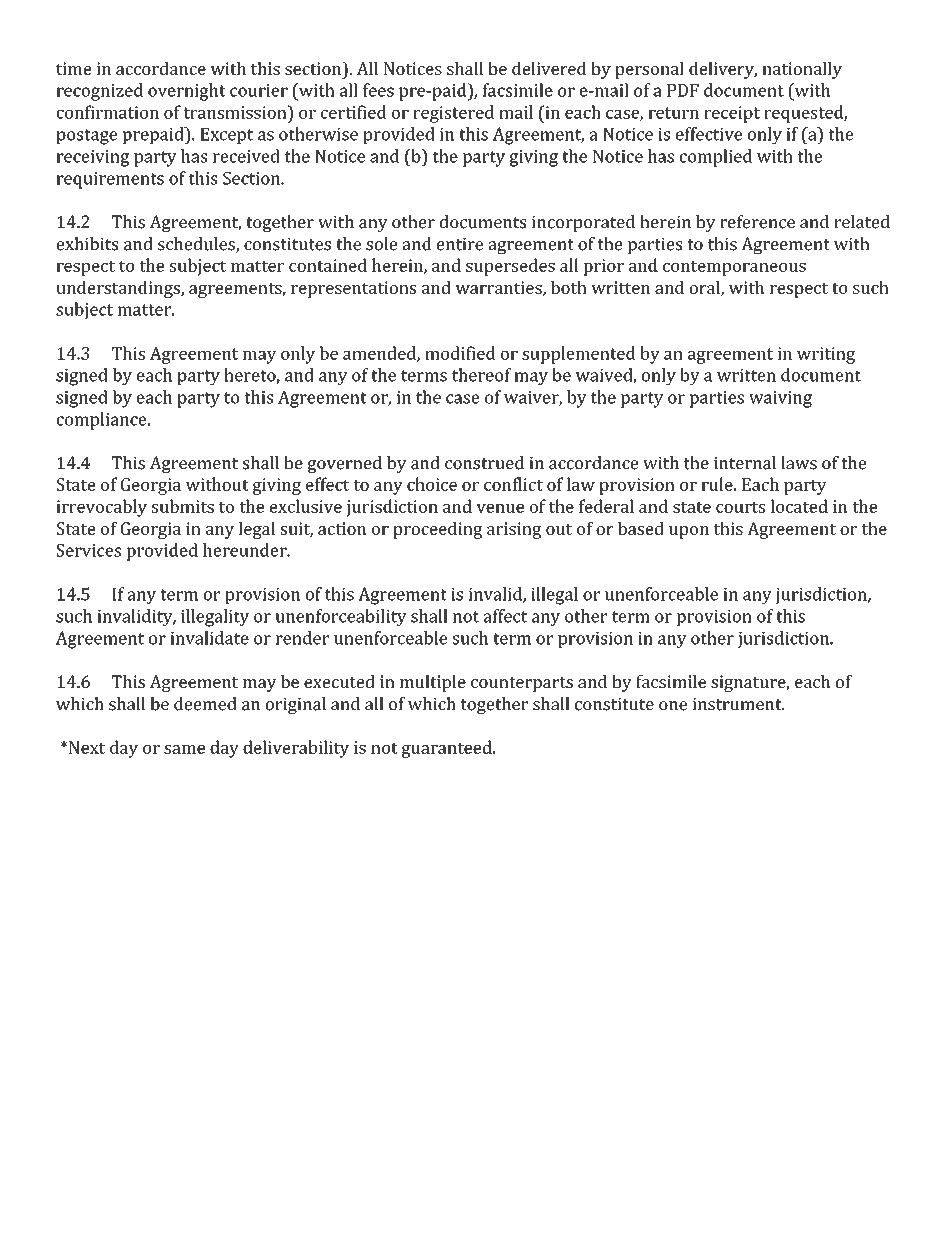 This page has width=952, height=1233. I want to click on supersedes, so click(510, 267).
